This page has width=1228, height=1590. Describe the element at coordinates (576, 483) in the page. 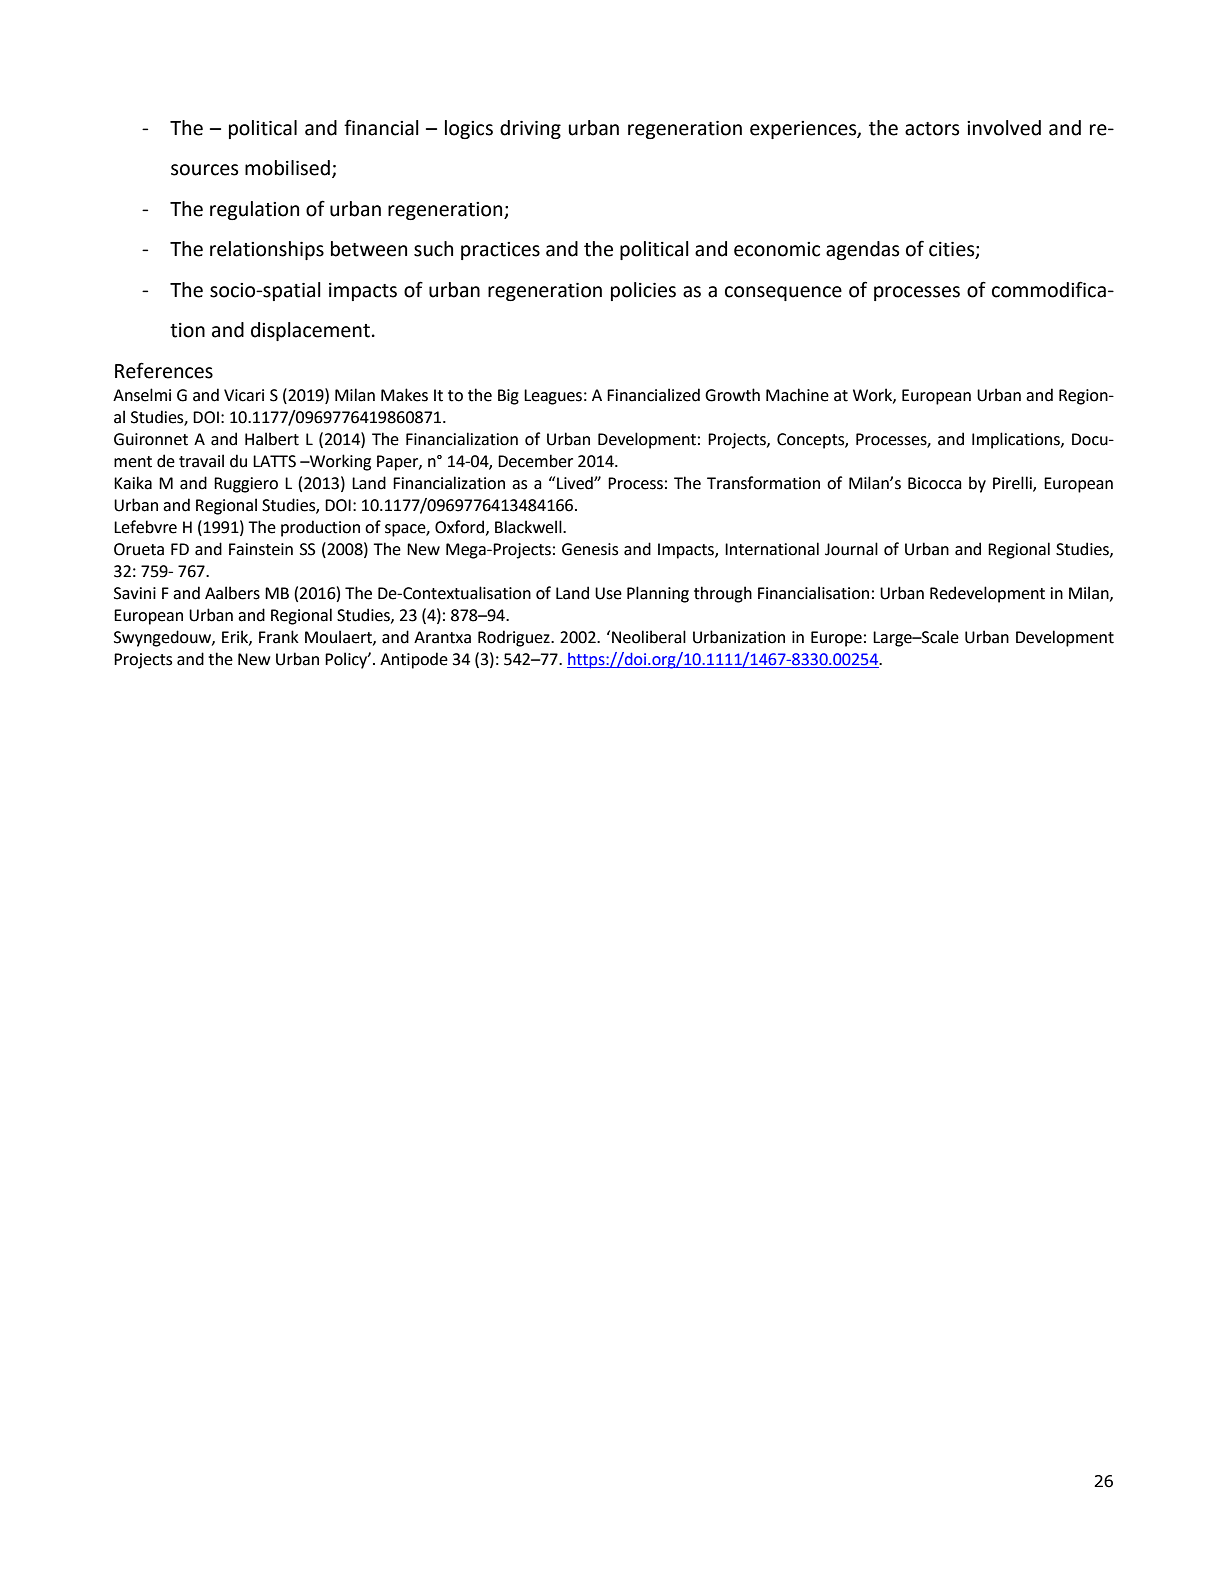

I see `Lived` at that location.
